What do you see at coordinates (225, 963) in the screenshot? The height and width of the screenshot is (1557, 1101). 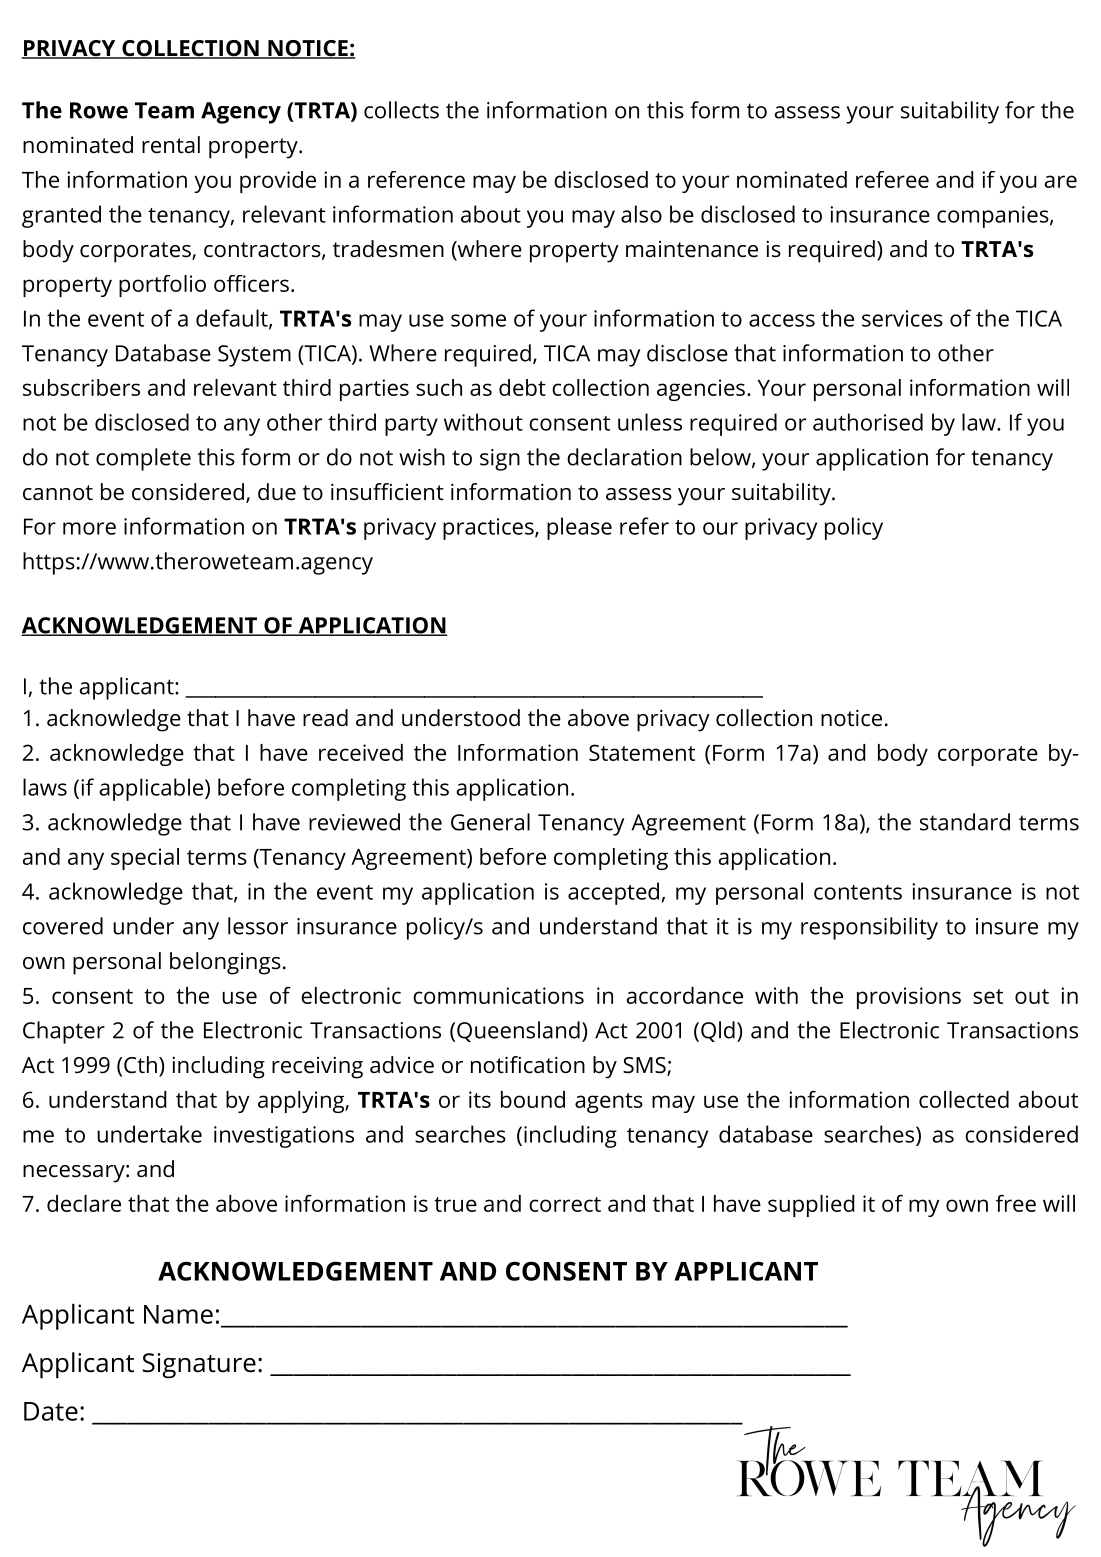 I see `belongings` at bounding box center [225, 963].
